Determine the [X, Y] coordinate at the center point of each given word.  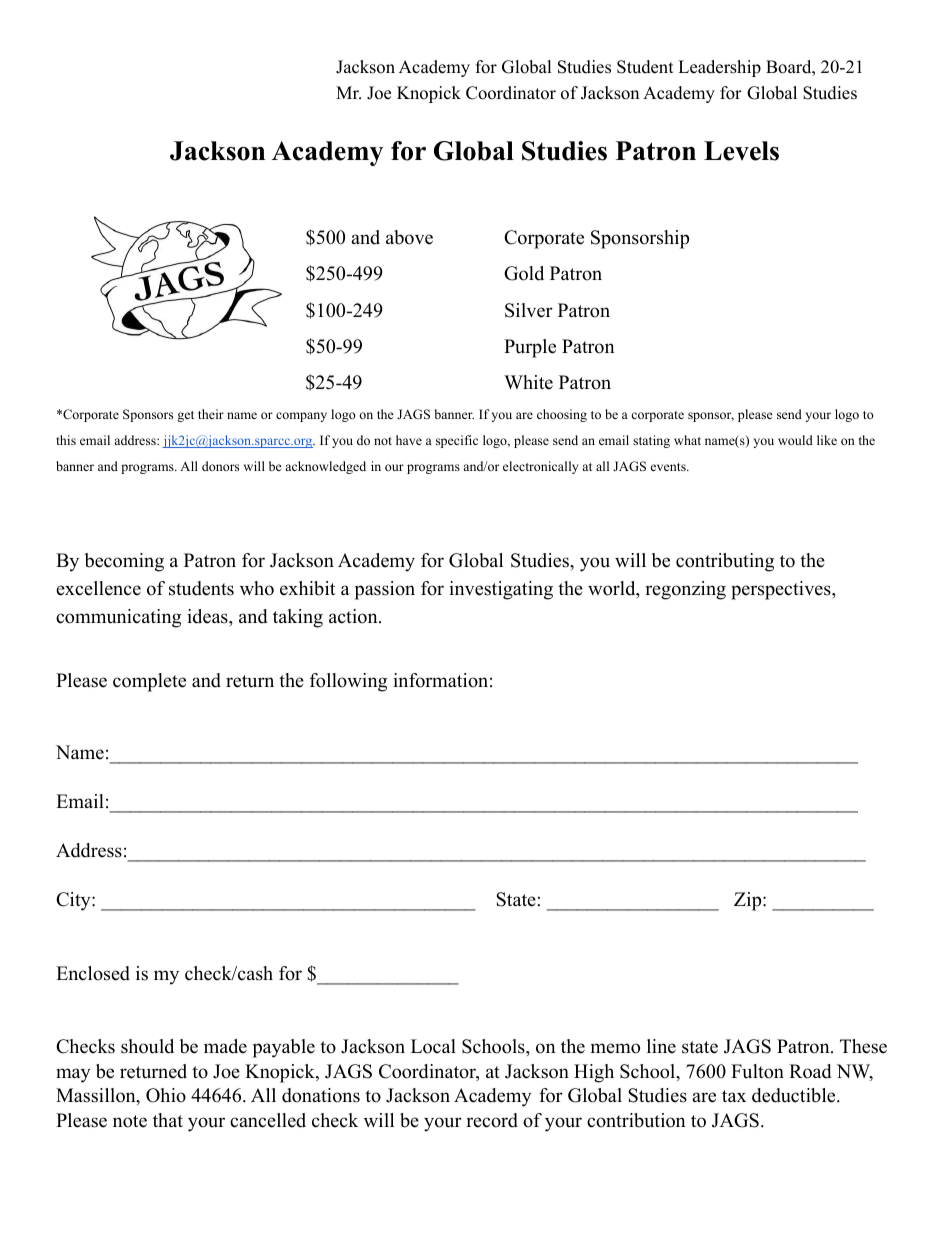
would [795, 440]
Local [433, 1046]
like [827, 440]
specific [457, 441]
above [409, 237]
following [348, 682]
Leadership [719, 68]
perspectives [782, 590]
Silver [529, 310]
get [185, 416]
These [863, 1046]
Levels [741, 151]
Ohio [166, 1095]
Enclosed [93, 973]
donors [220, 466]
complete [149, 682]
